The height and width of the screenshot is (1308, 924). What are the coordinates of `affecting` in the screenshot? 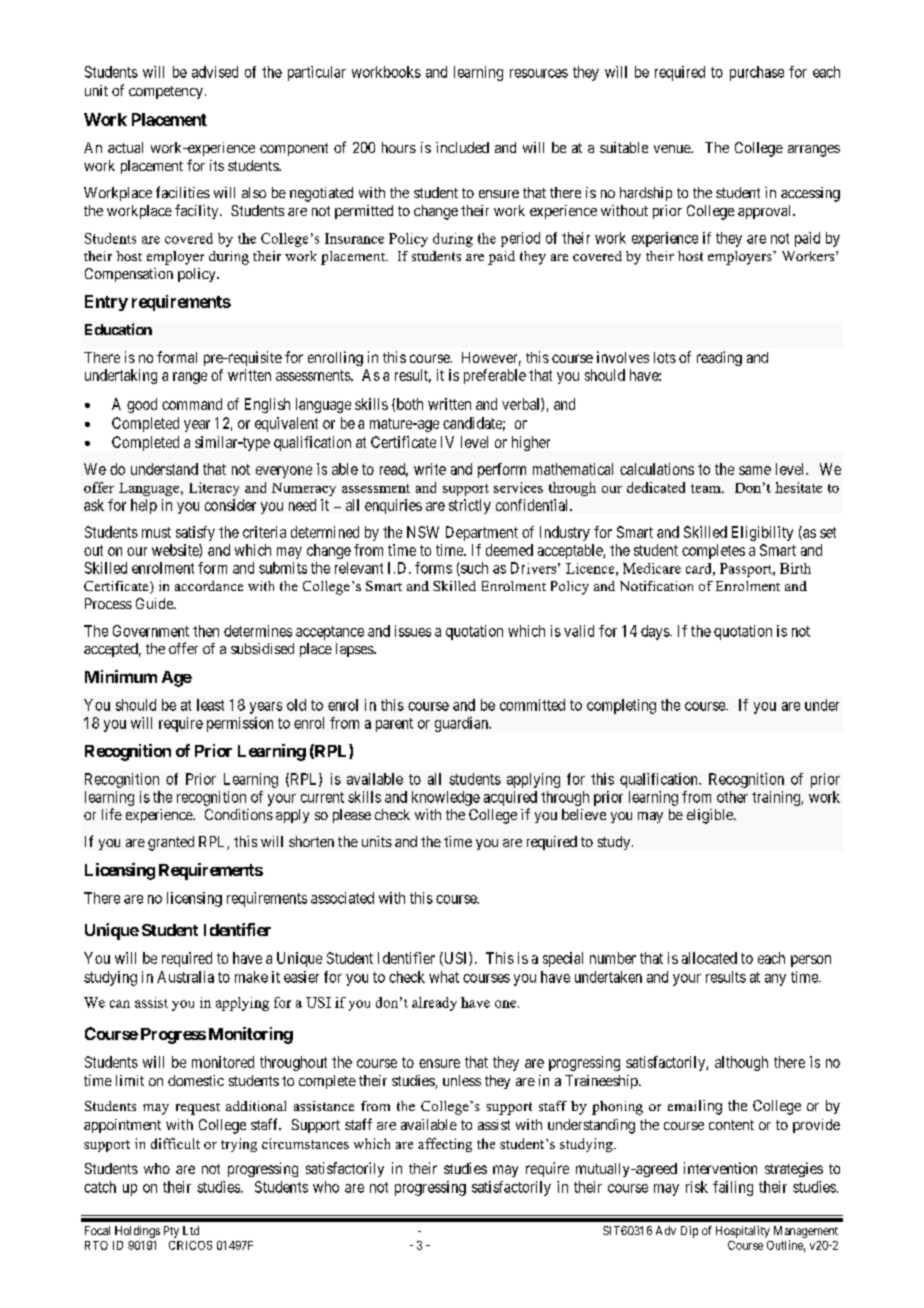 It's located at (445, 1145).
